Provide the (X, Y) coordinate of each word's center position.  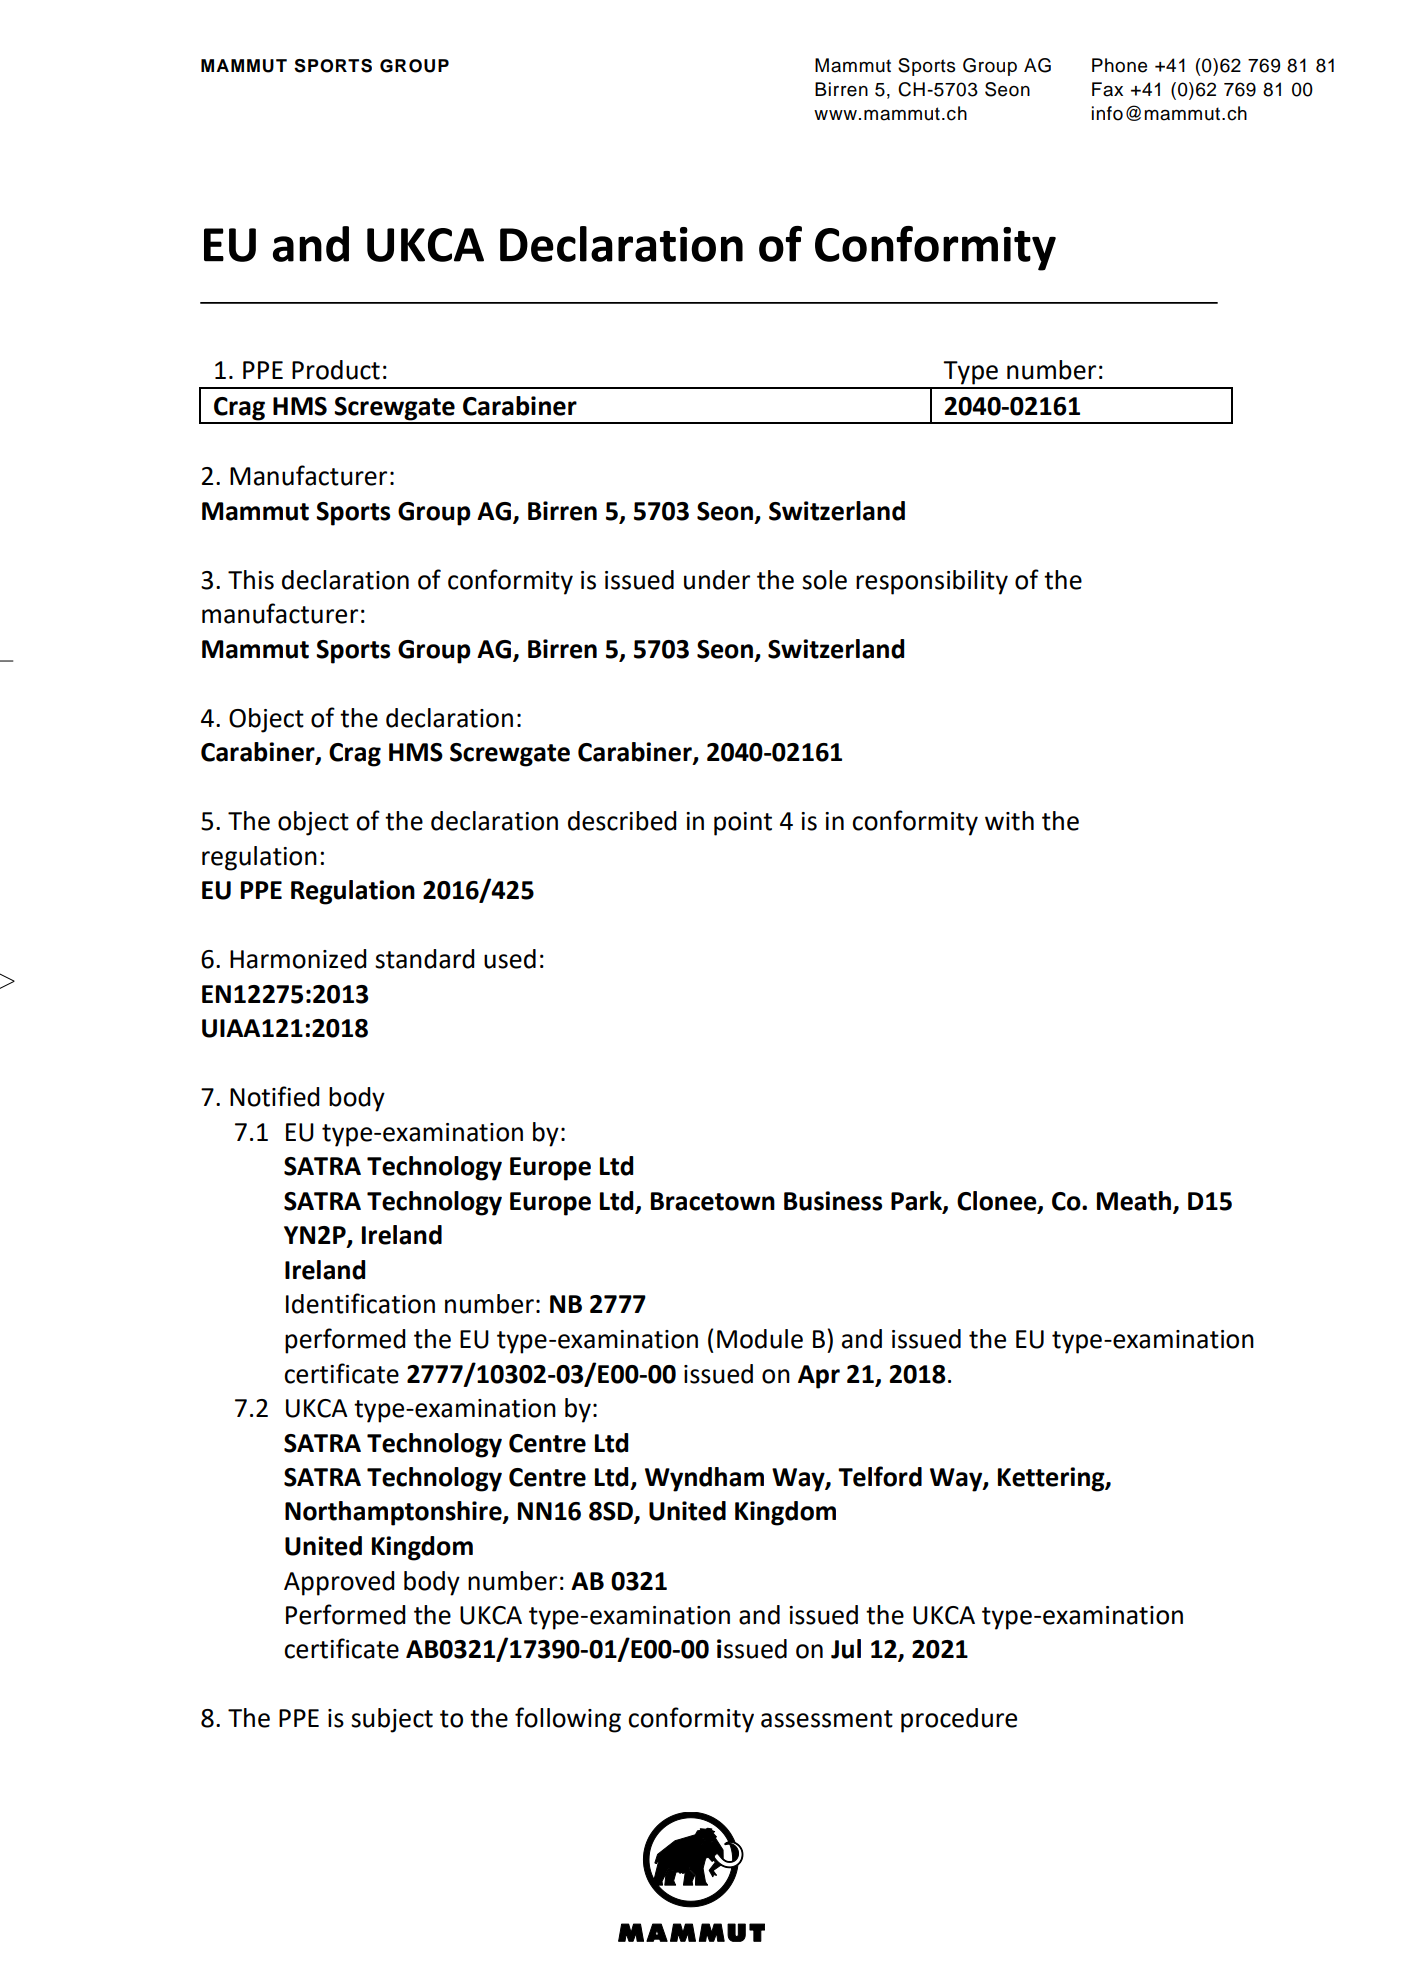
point (743, 824)
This (251, 580)
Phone (1119, 65)
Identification (360, 1303)
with (1009, 821)
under (717, 580)
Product (336, 370)
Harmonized (298, 959)
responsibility (932, 582)
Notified (275, 1096)
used (510, 959)
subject (392, 1720)
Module (760, 1339)
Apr (819, 1377)
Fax (1107, 89)
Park (917, 1202)
